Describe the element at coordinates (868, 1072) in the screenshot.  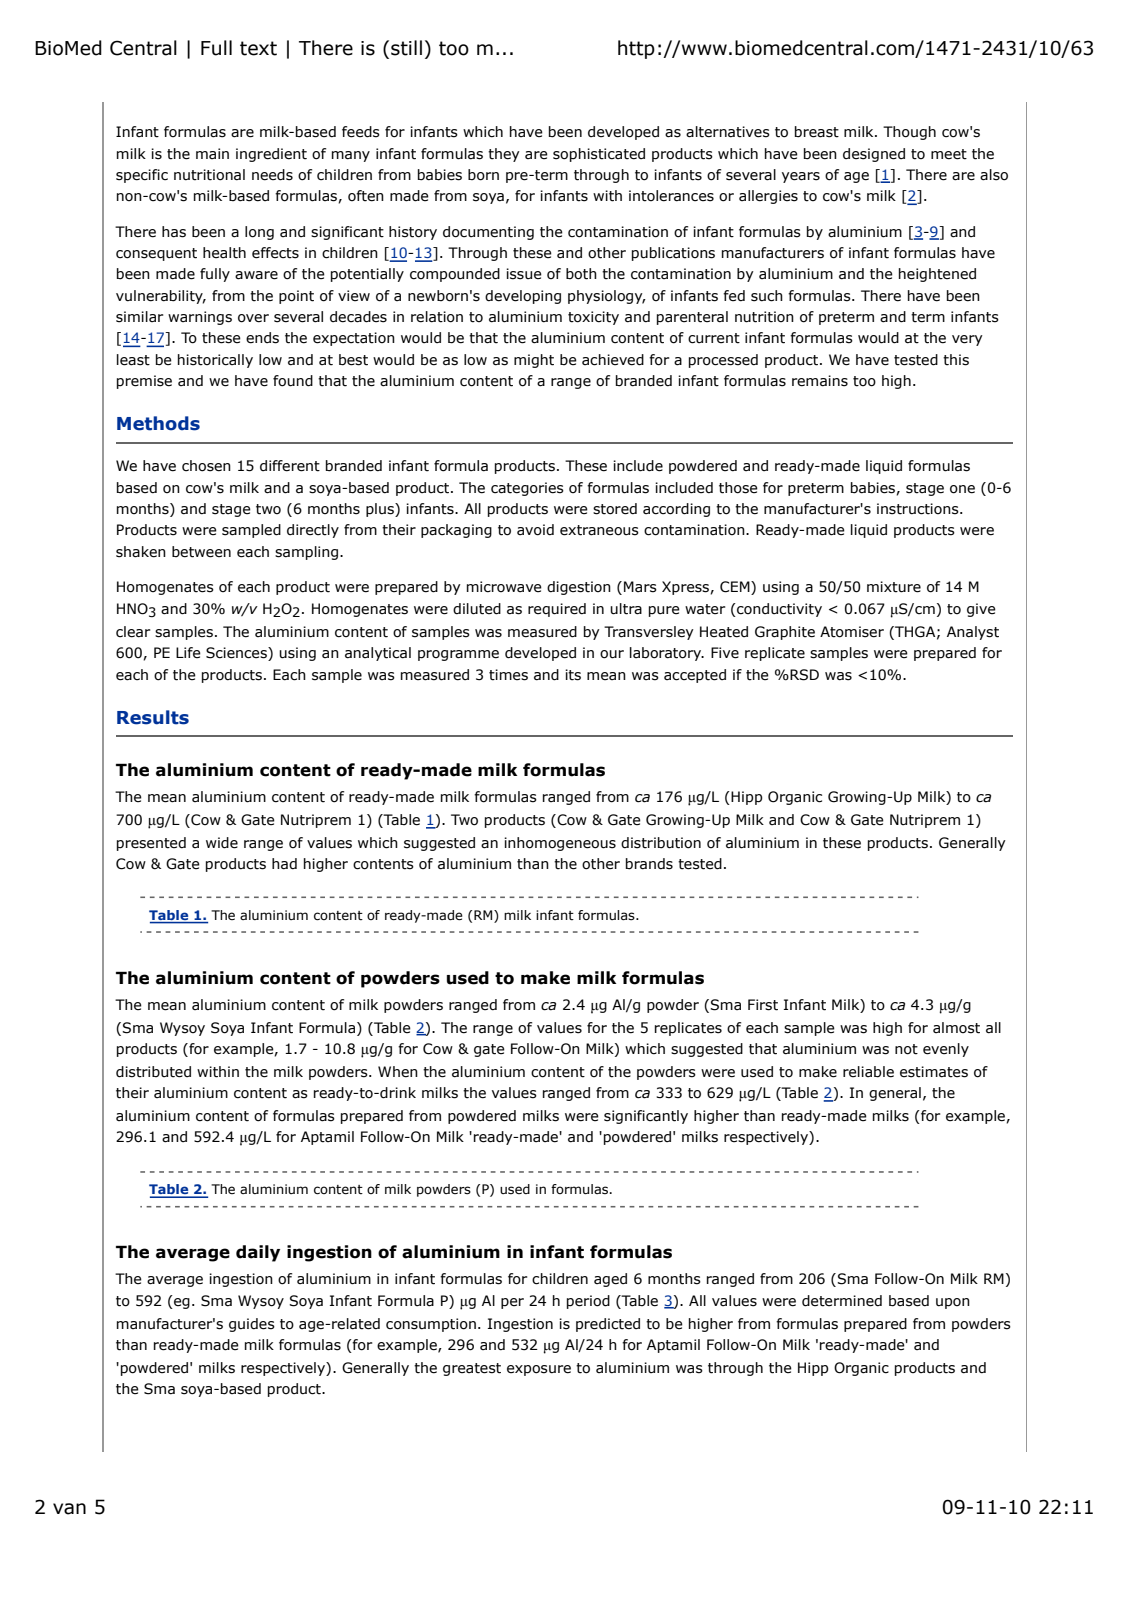
I see `reliable` at that location.
